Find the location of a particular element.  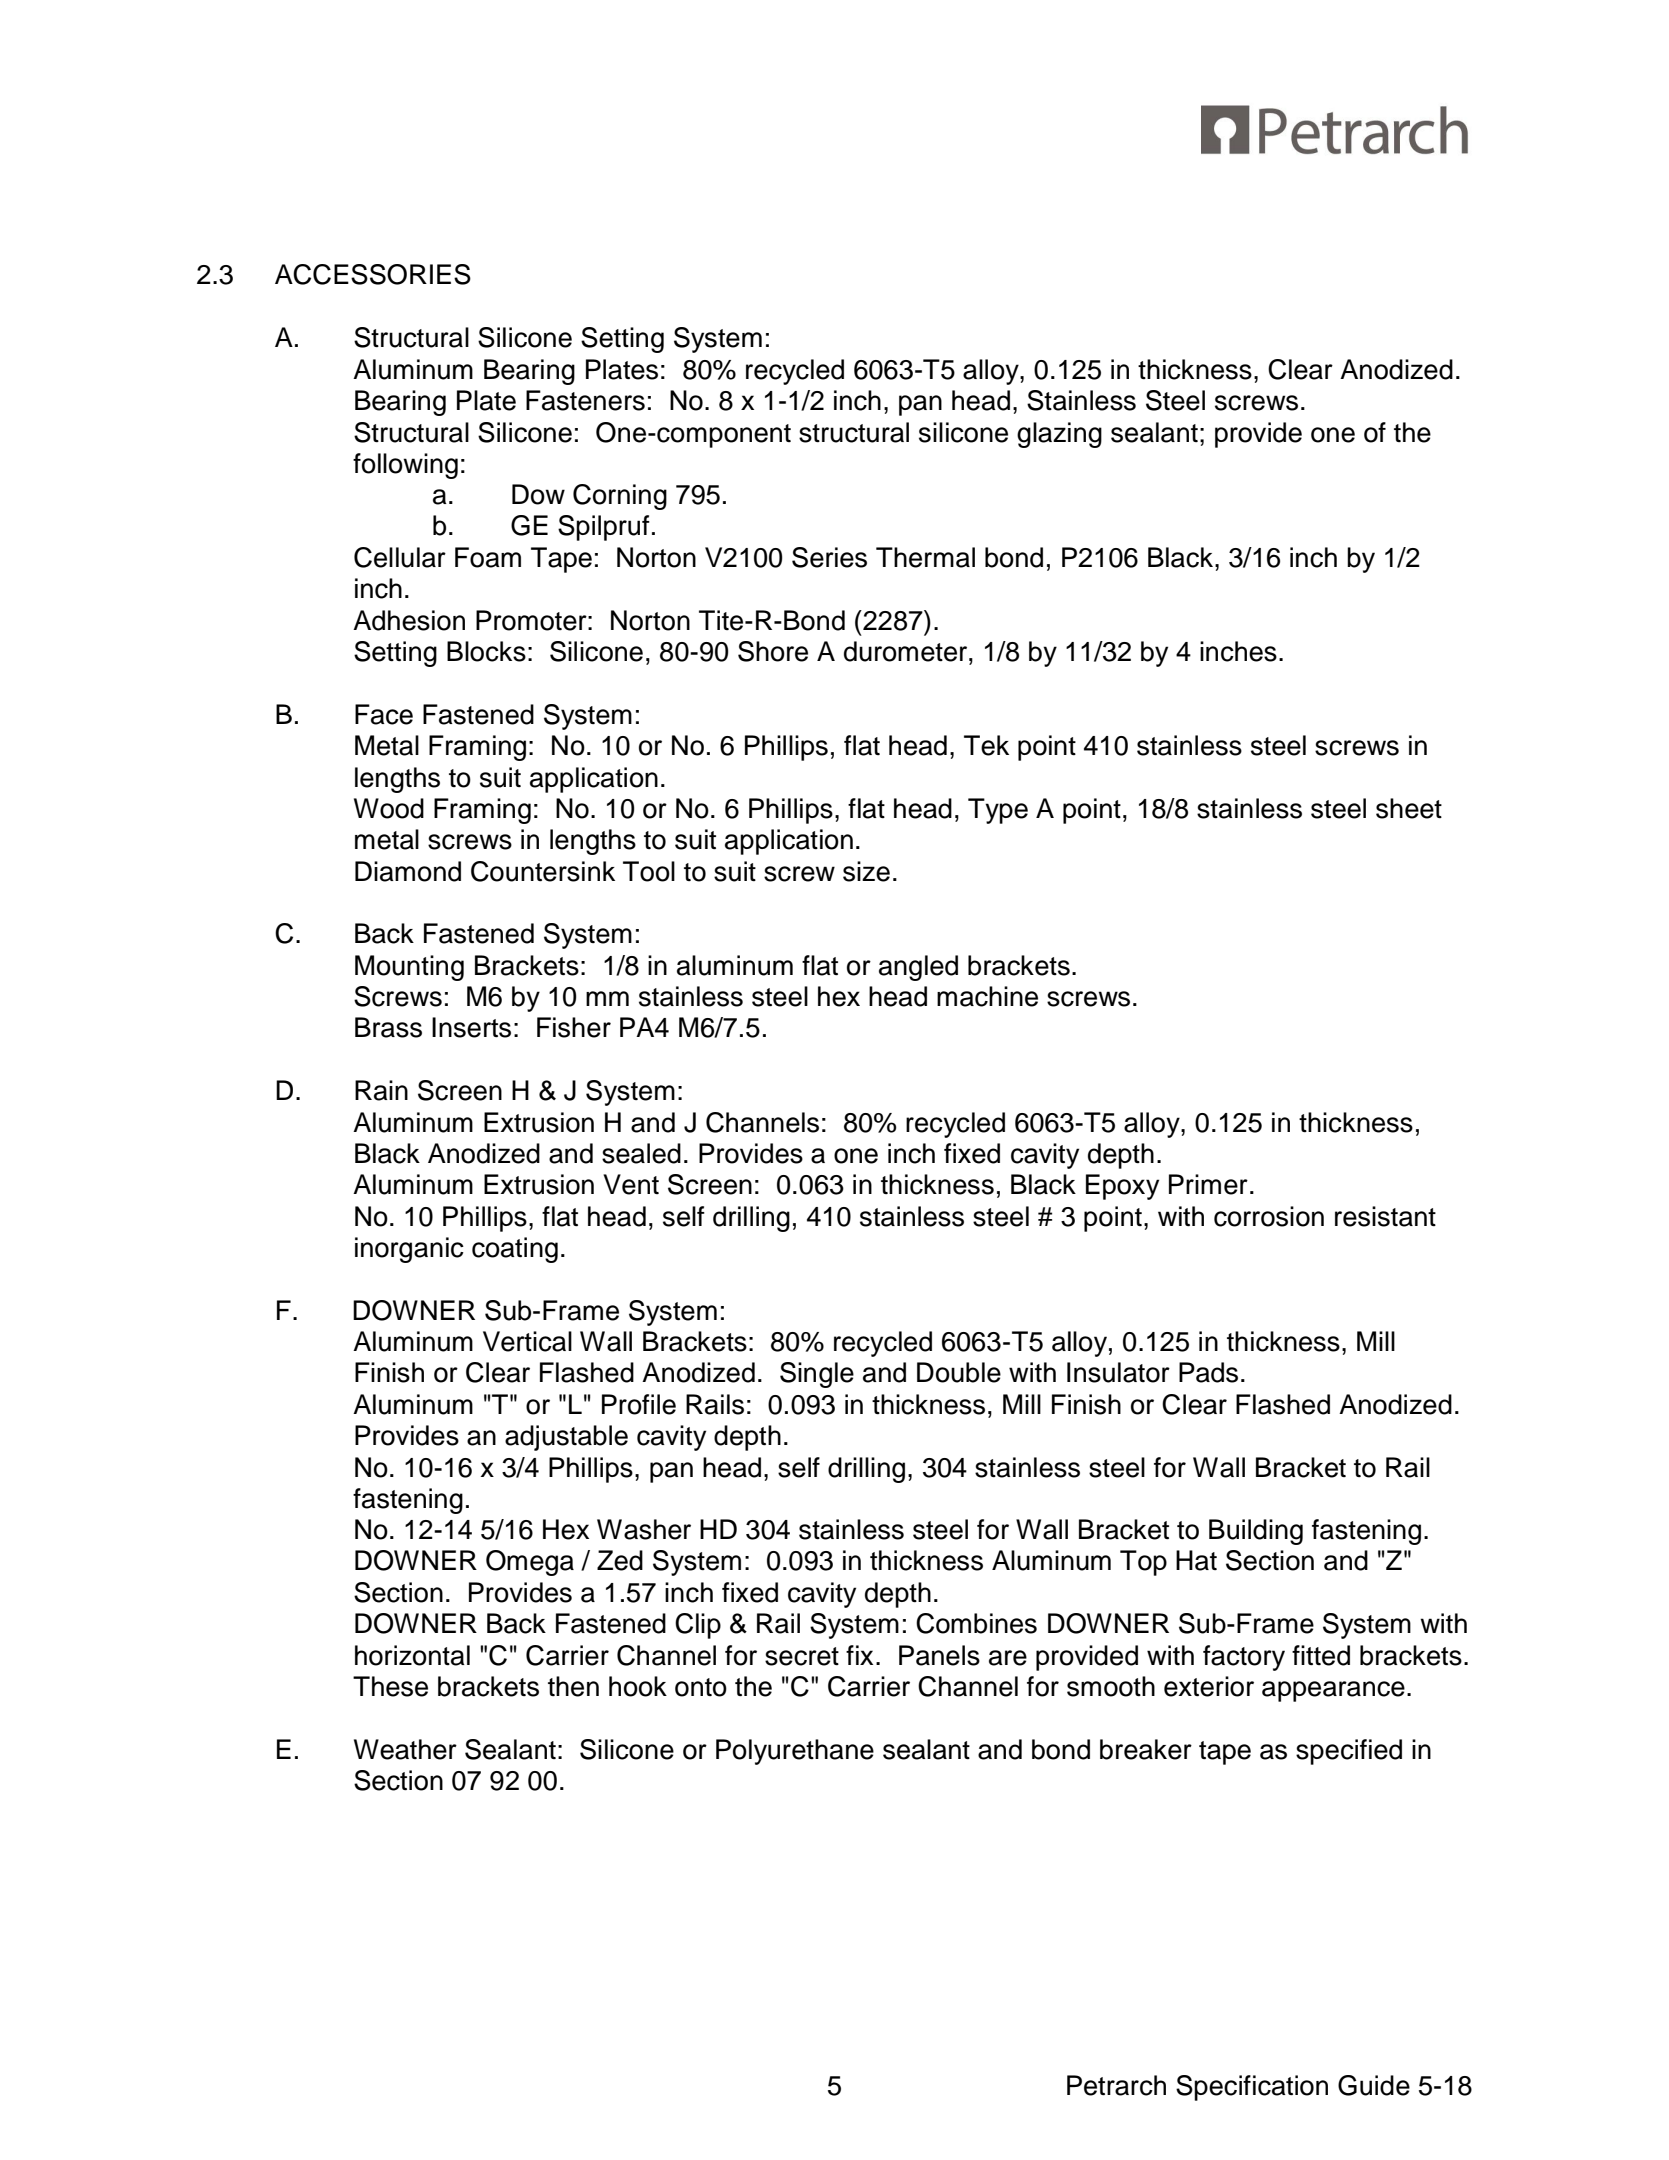

Fasteners is located at coordinates (585, 400).
